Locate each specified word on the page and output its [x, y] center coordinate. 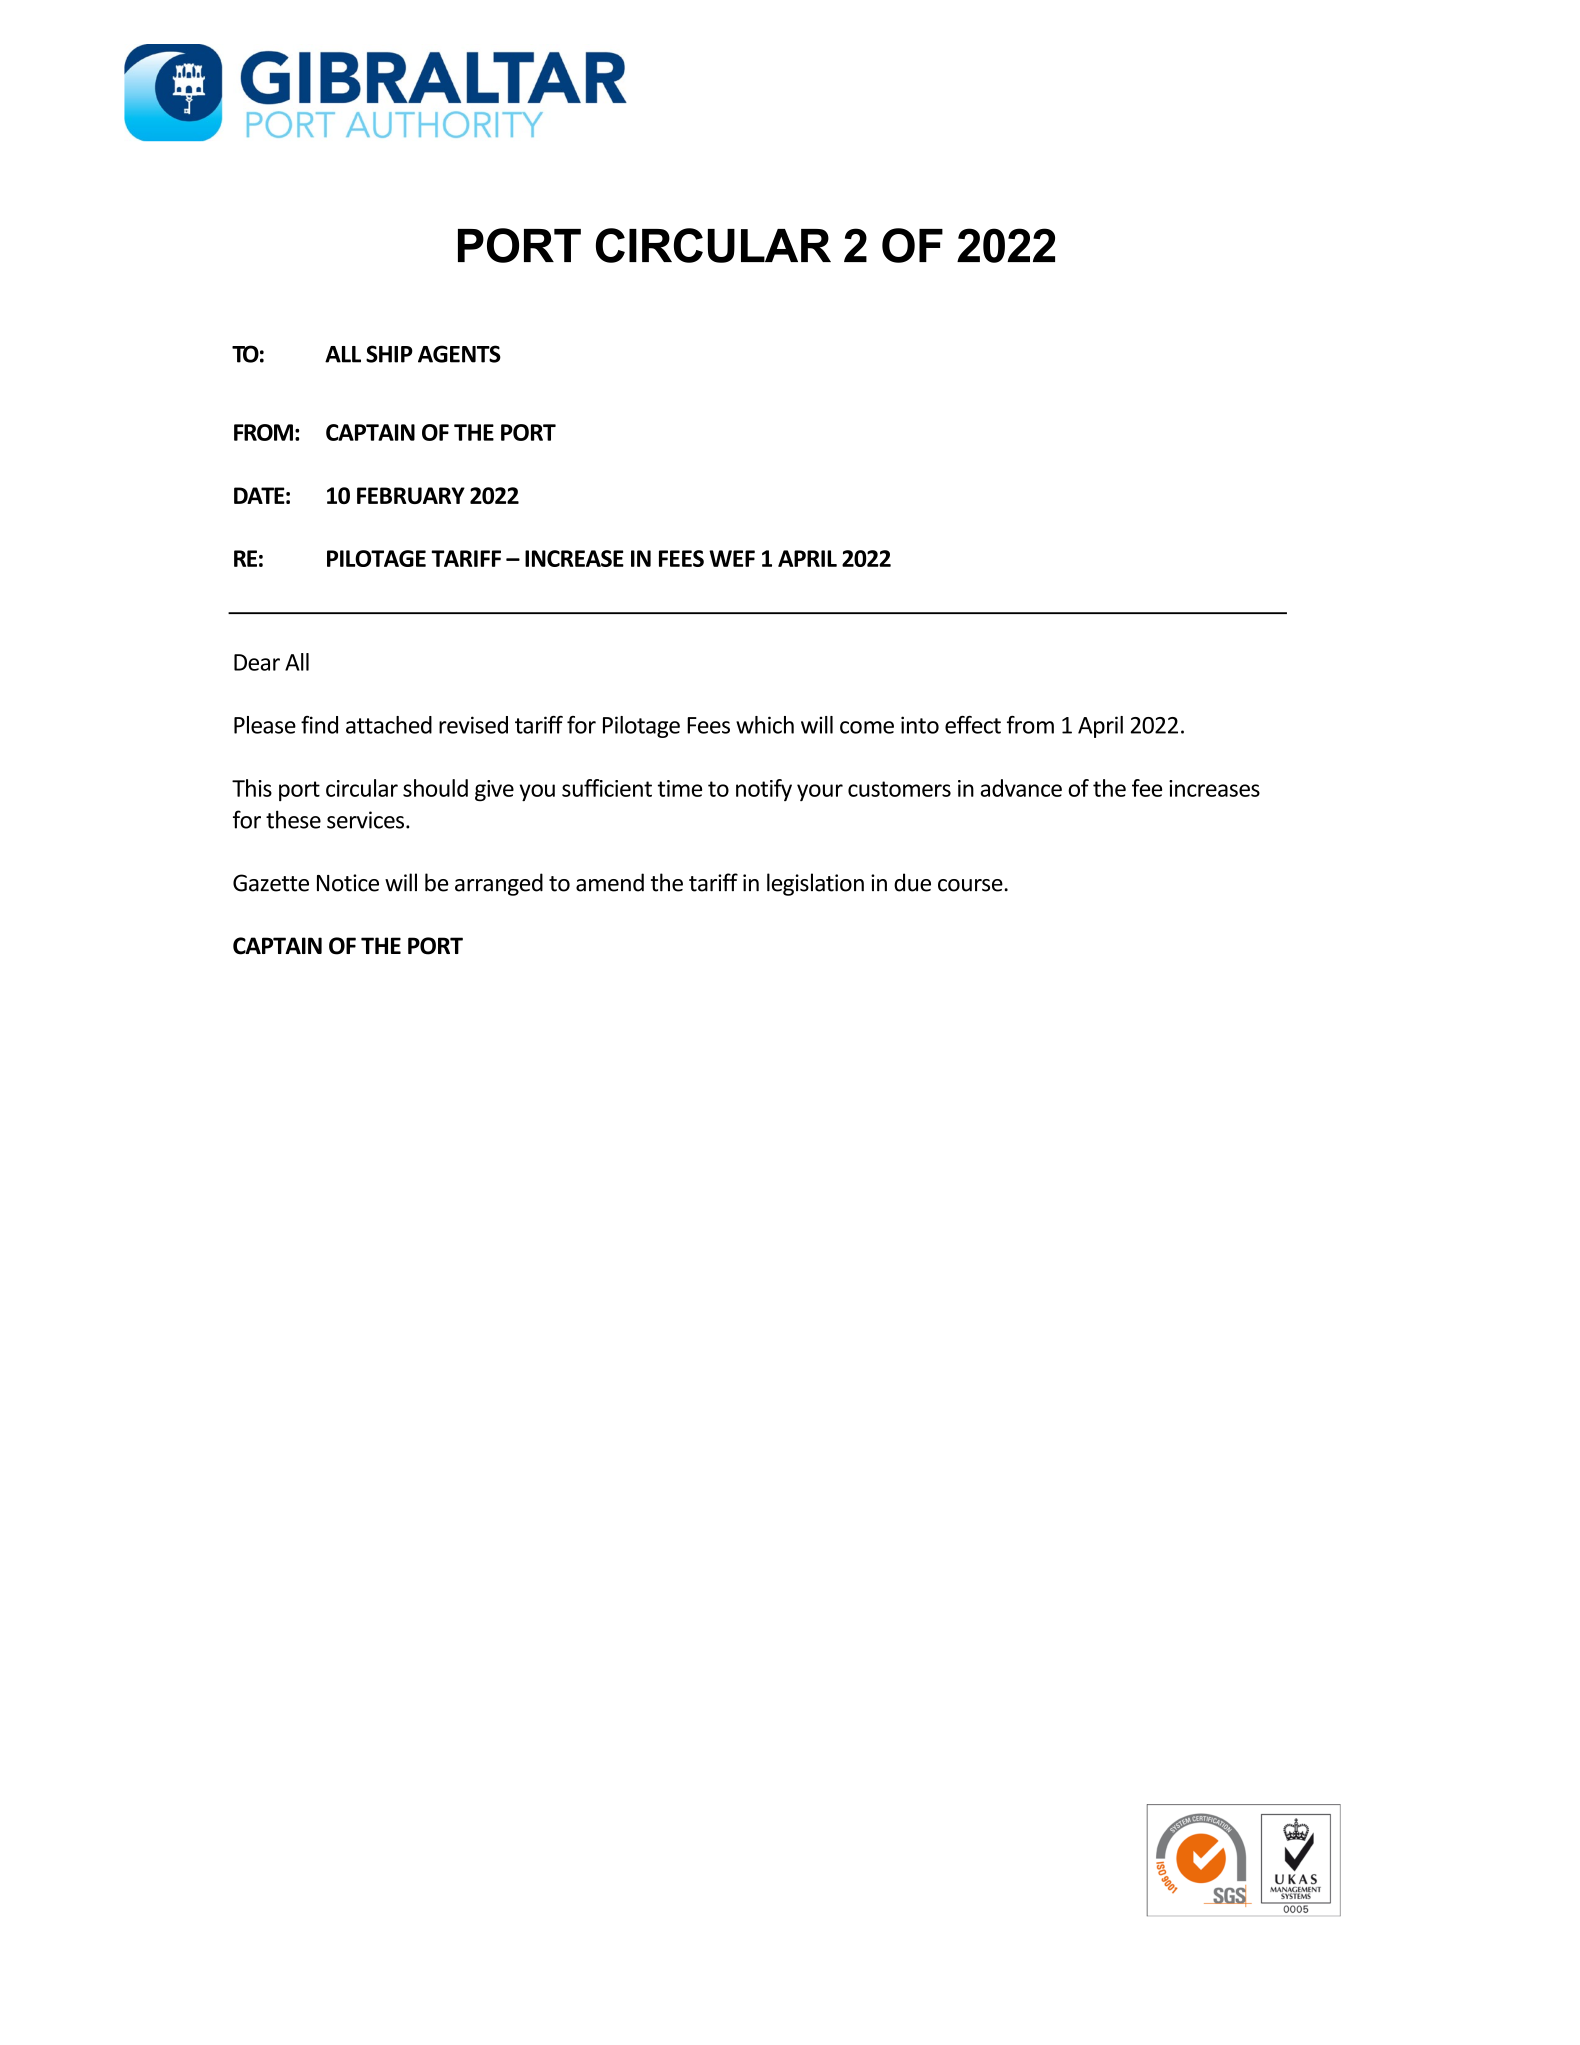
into [920, 725]
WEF [732, 558]
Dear [257, 662]
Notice [348, 883]
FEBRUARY [411, 495]
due [912, 882]
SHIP [389, 354]
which [765, 725]
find [319, 725]
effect [973, 725]
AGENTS [459, 354]
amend [610, 882]
